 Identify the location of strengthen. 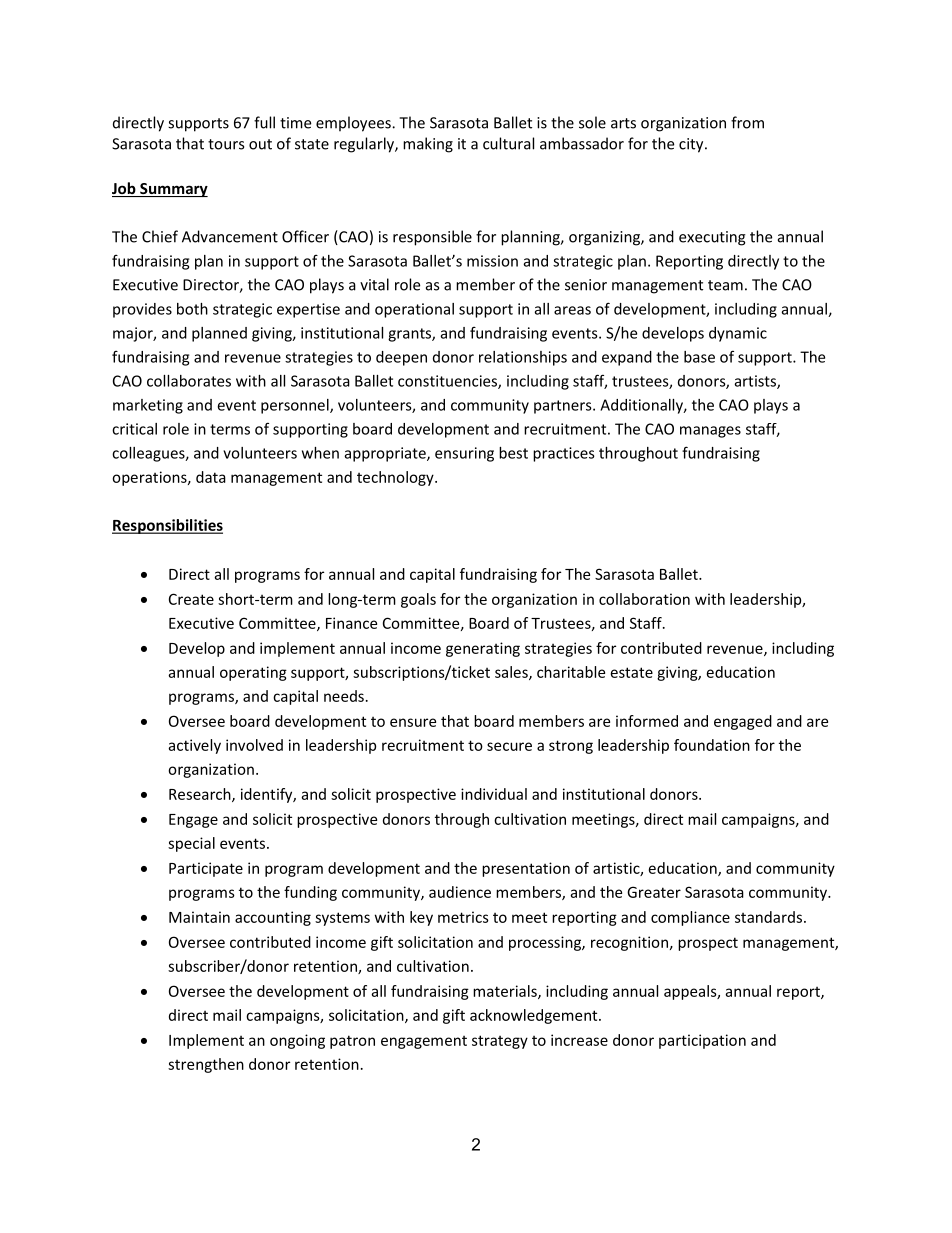
(206, 1065).
